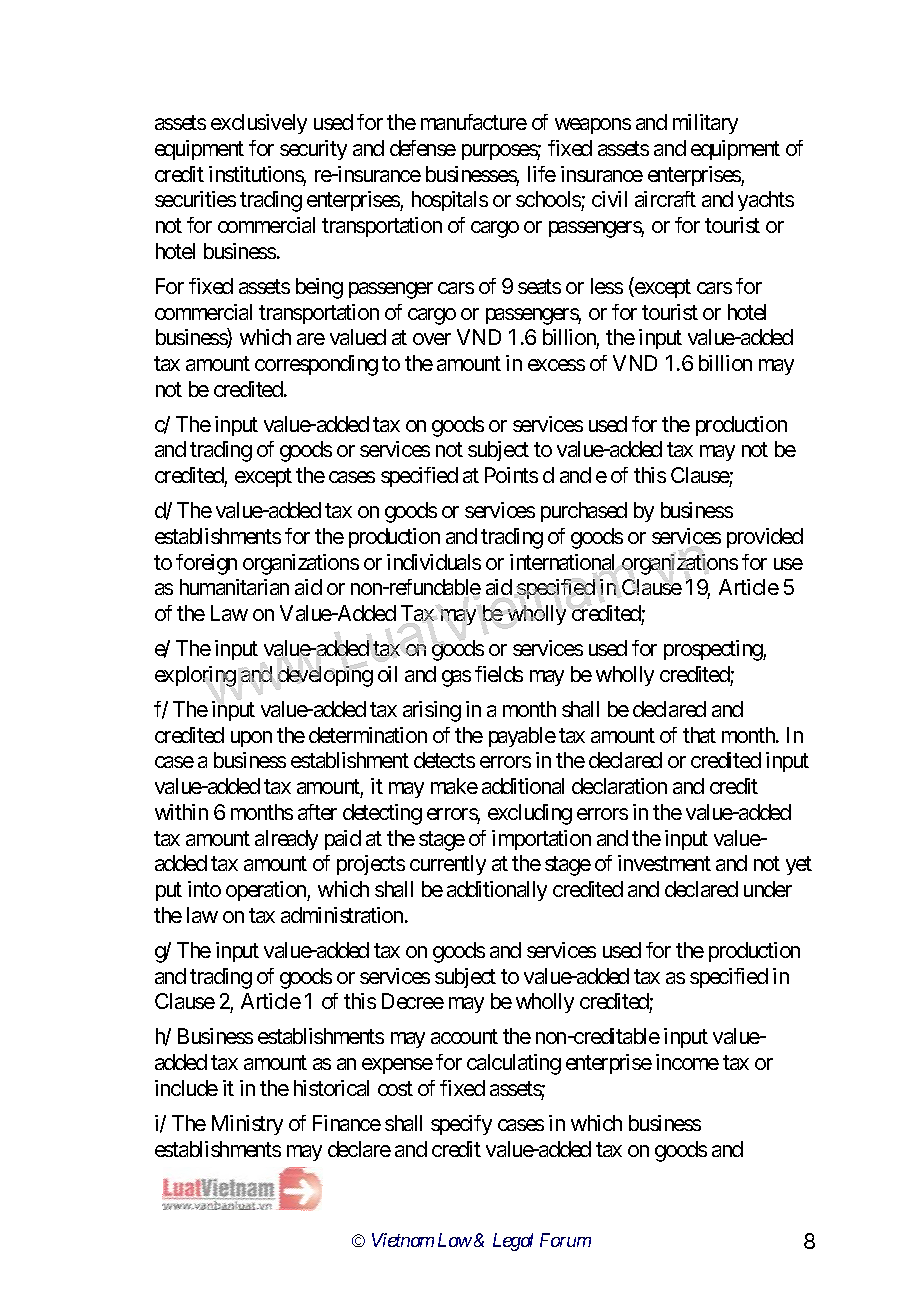 This screenshot has height=1308, width=924. I want to click on manufacture, so click(474, 122).
